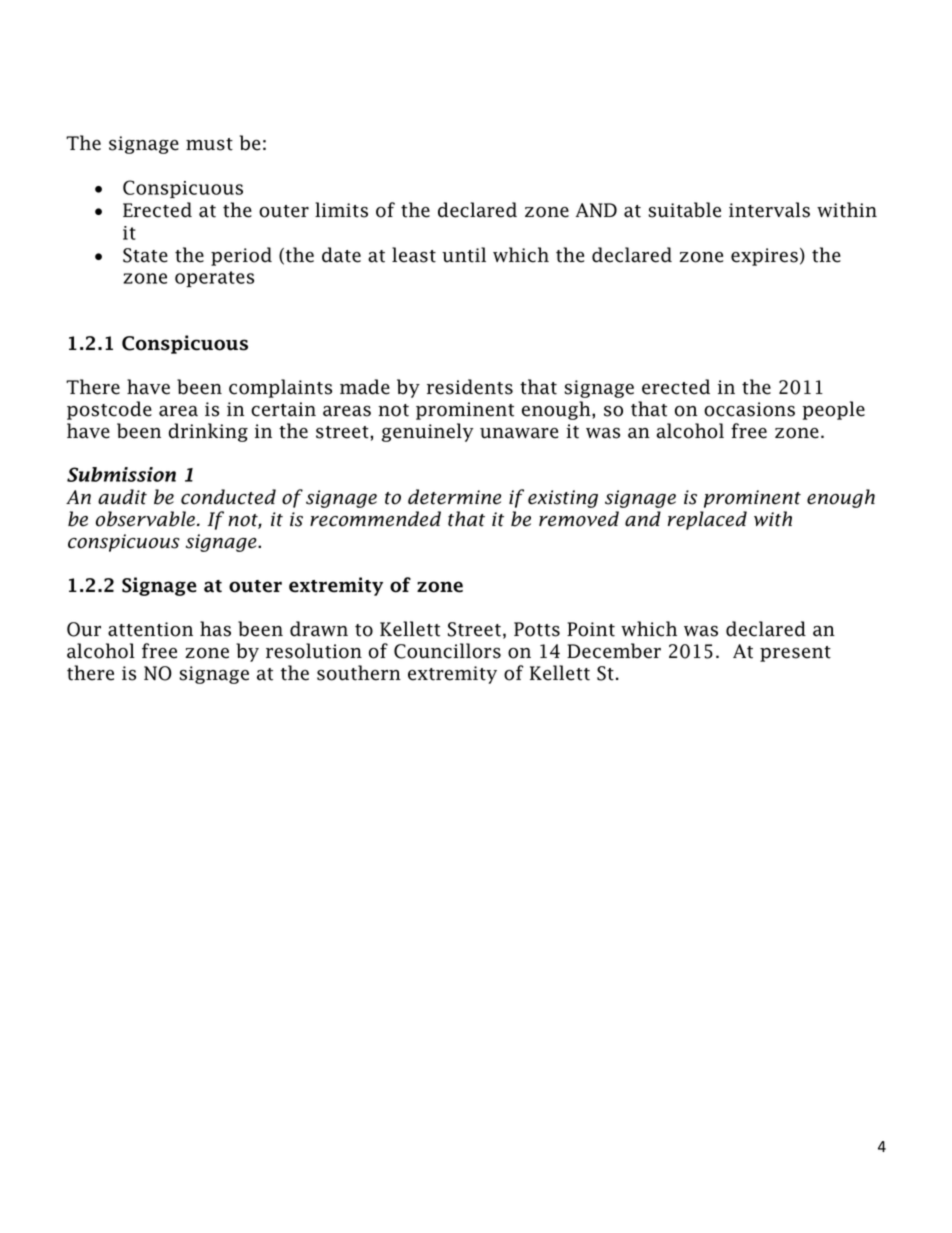  I want to click on must, so click(209, 144).
